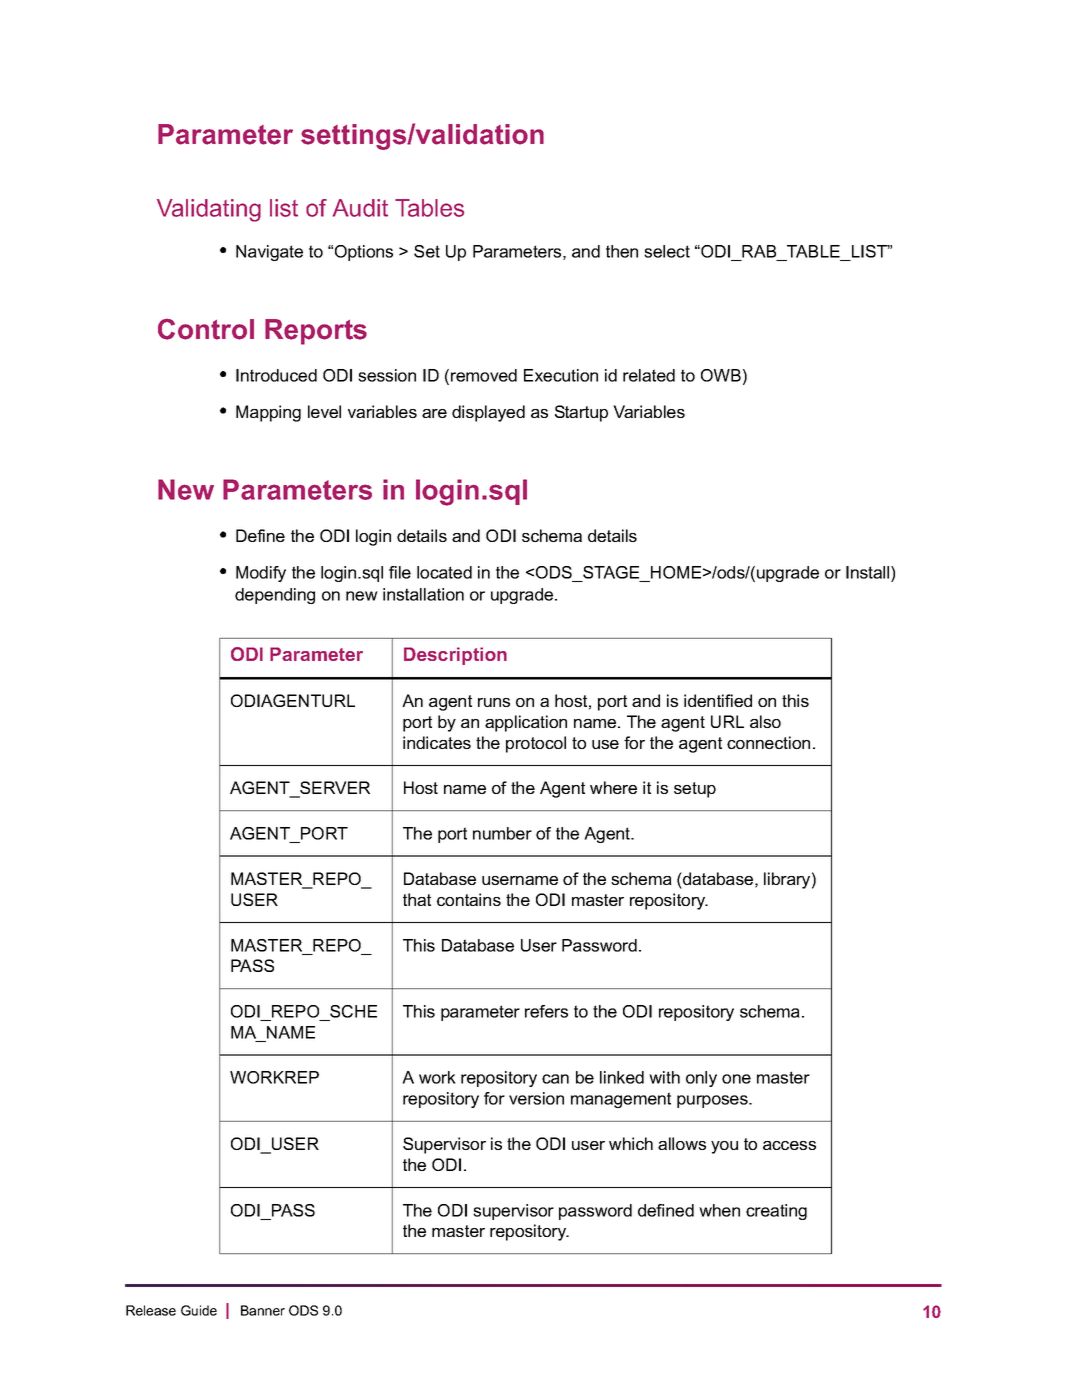 The image size is (1067, 1381). I want to click on indicates, so click(437, 742).
